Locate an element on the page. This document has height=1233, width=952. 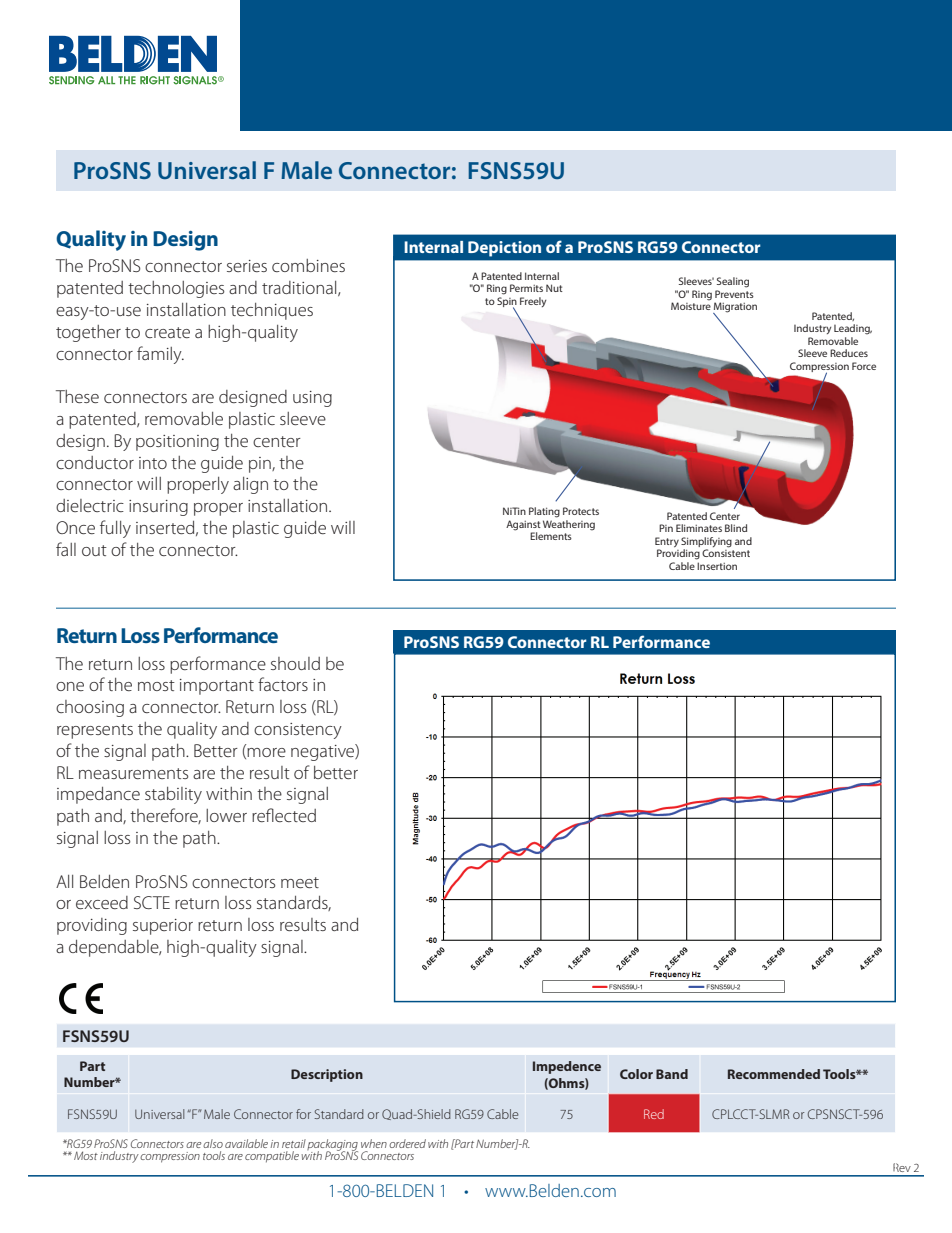
technologies is located at coordinates (176, 289).
